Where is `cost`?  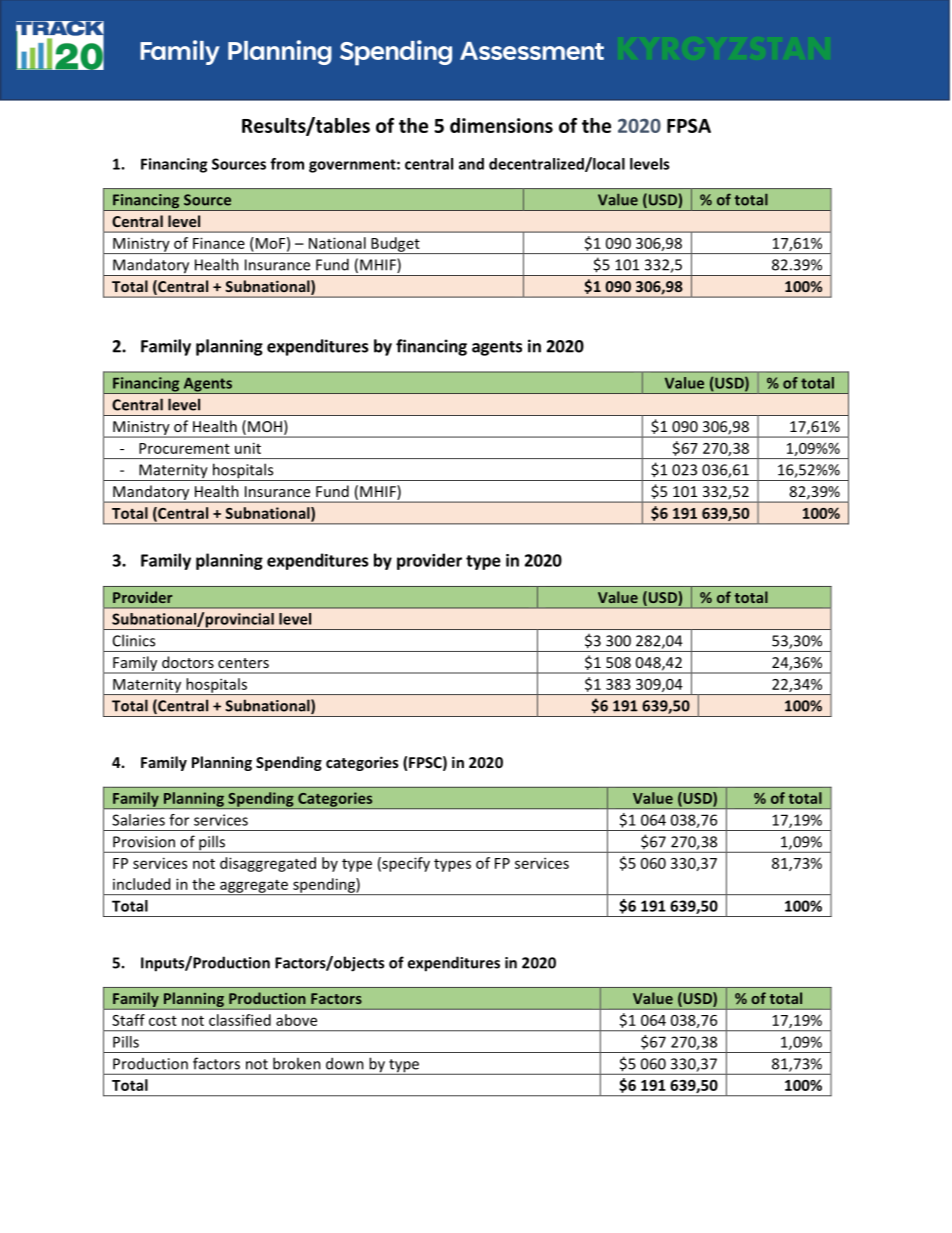 cost is located at coordinates (163, 1021).
